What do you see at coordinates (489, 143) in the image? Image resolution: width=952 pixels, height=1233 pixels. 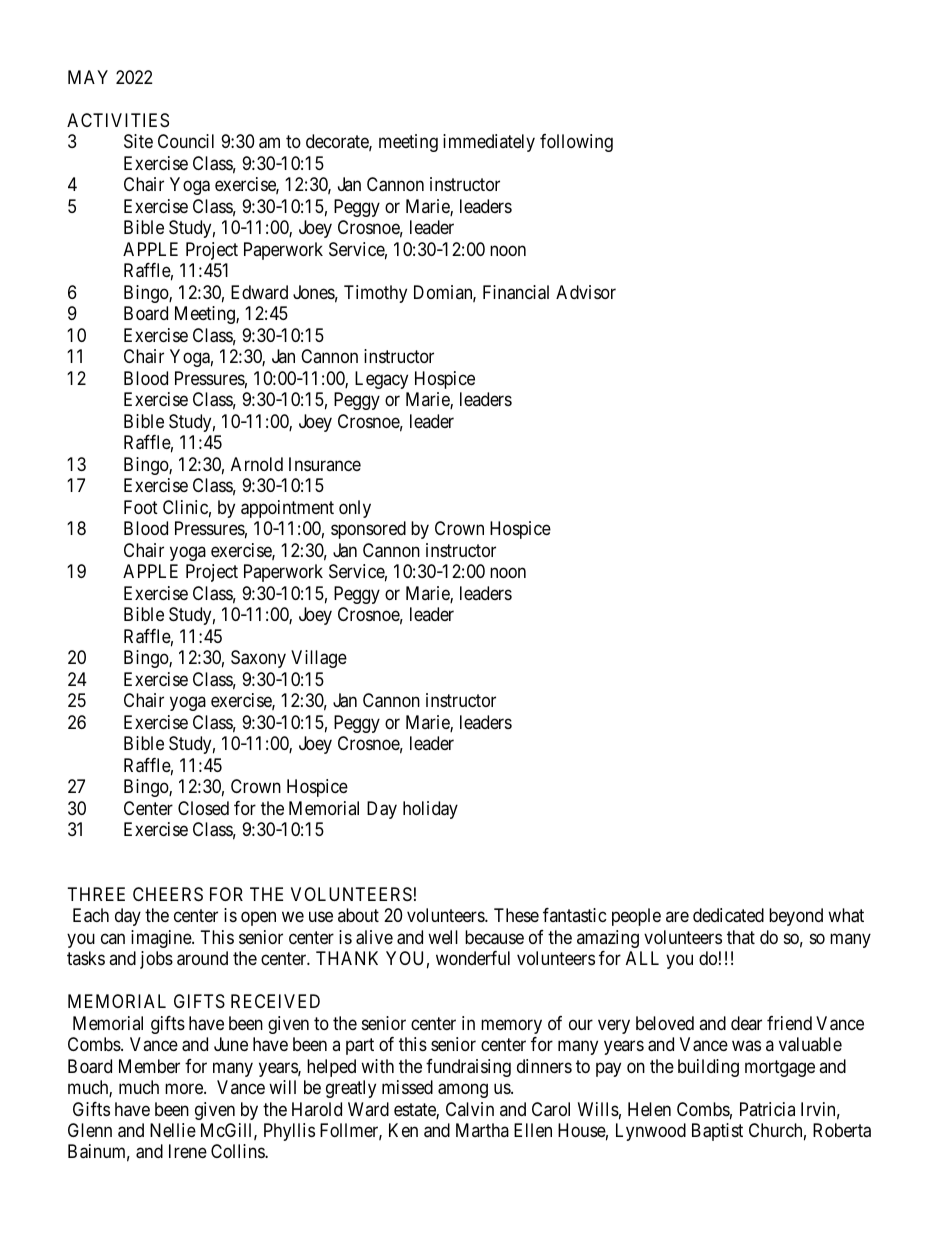 I see `immediately` at bounding box center [489, 143].
